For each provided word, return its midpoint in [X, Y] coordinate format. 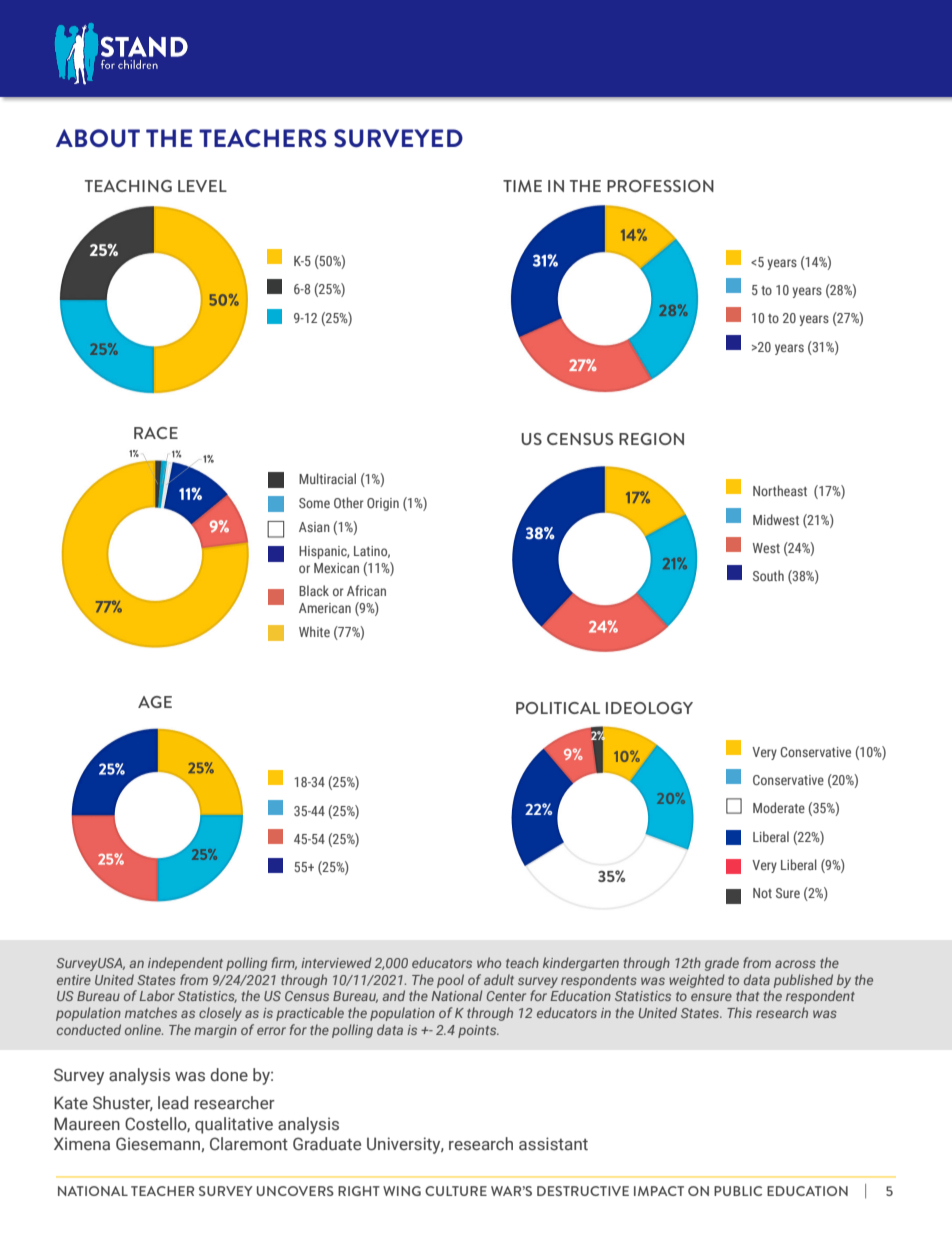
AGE [155, 702]
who [489, 962]
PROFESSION [660, 186]
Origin [383, 504]
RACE [156, 433]
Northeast [780, 490]
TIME [522, 186]
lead [173, 1103]
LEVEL [202, 186]
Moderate [779, 807]
